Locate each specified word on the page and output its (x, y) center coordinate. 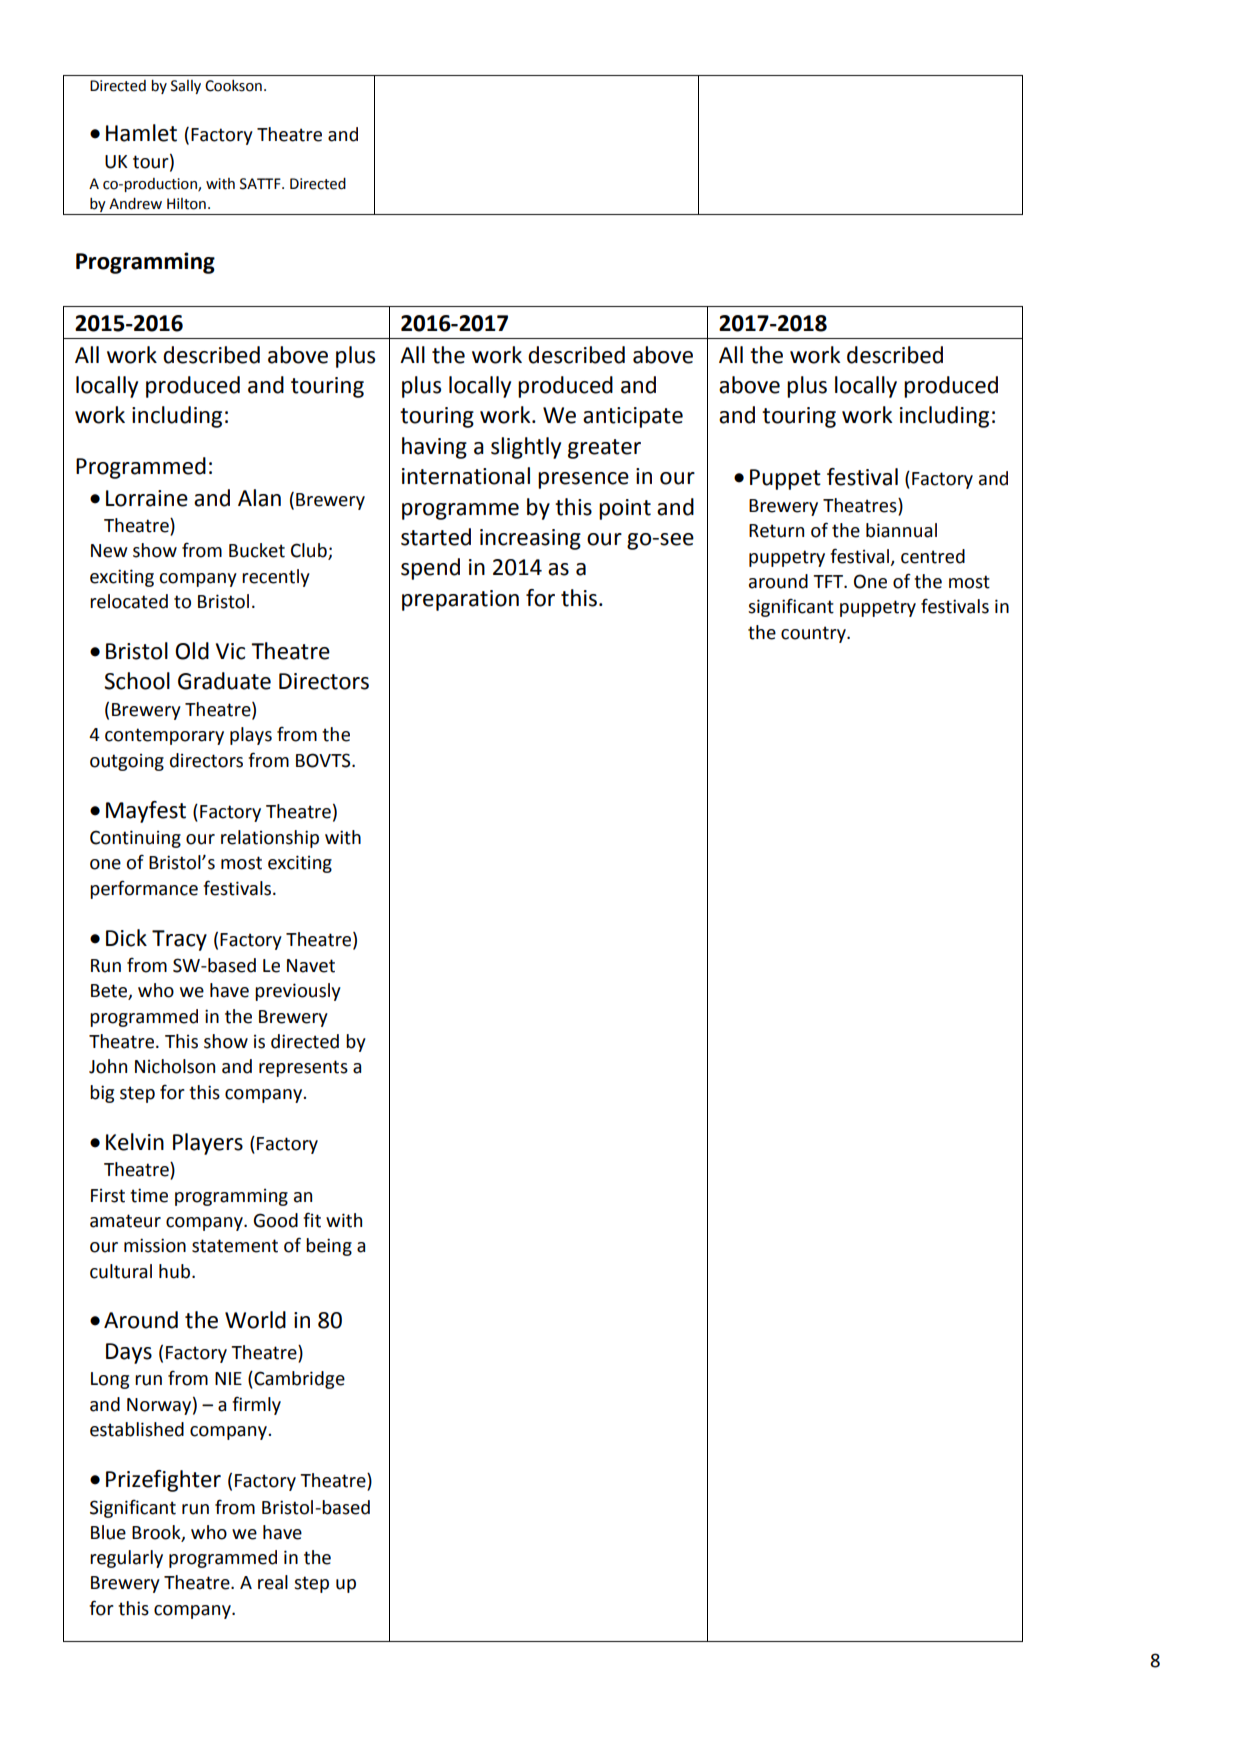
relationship (270, 839)
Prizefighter (163, 1481)
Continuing (135, 839)
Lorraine (147, 498)
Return (776, 531)
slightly (526, 448)
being (329, 1247)
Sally (186, 87)
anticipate (633, 417)
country (814, 634)
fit (312, 1220)
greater (604, 449)
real (273, 1582)
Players (208, 1144)
